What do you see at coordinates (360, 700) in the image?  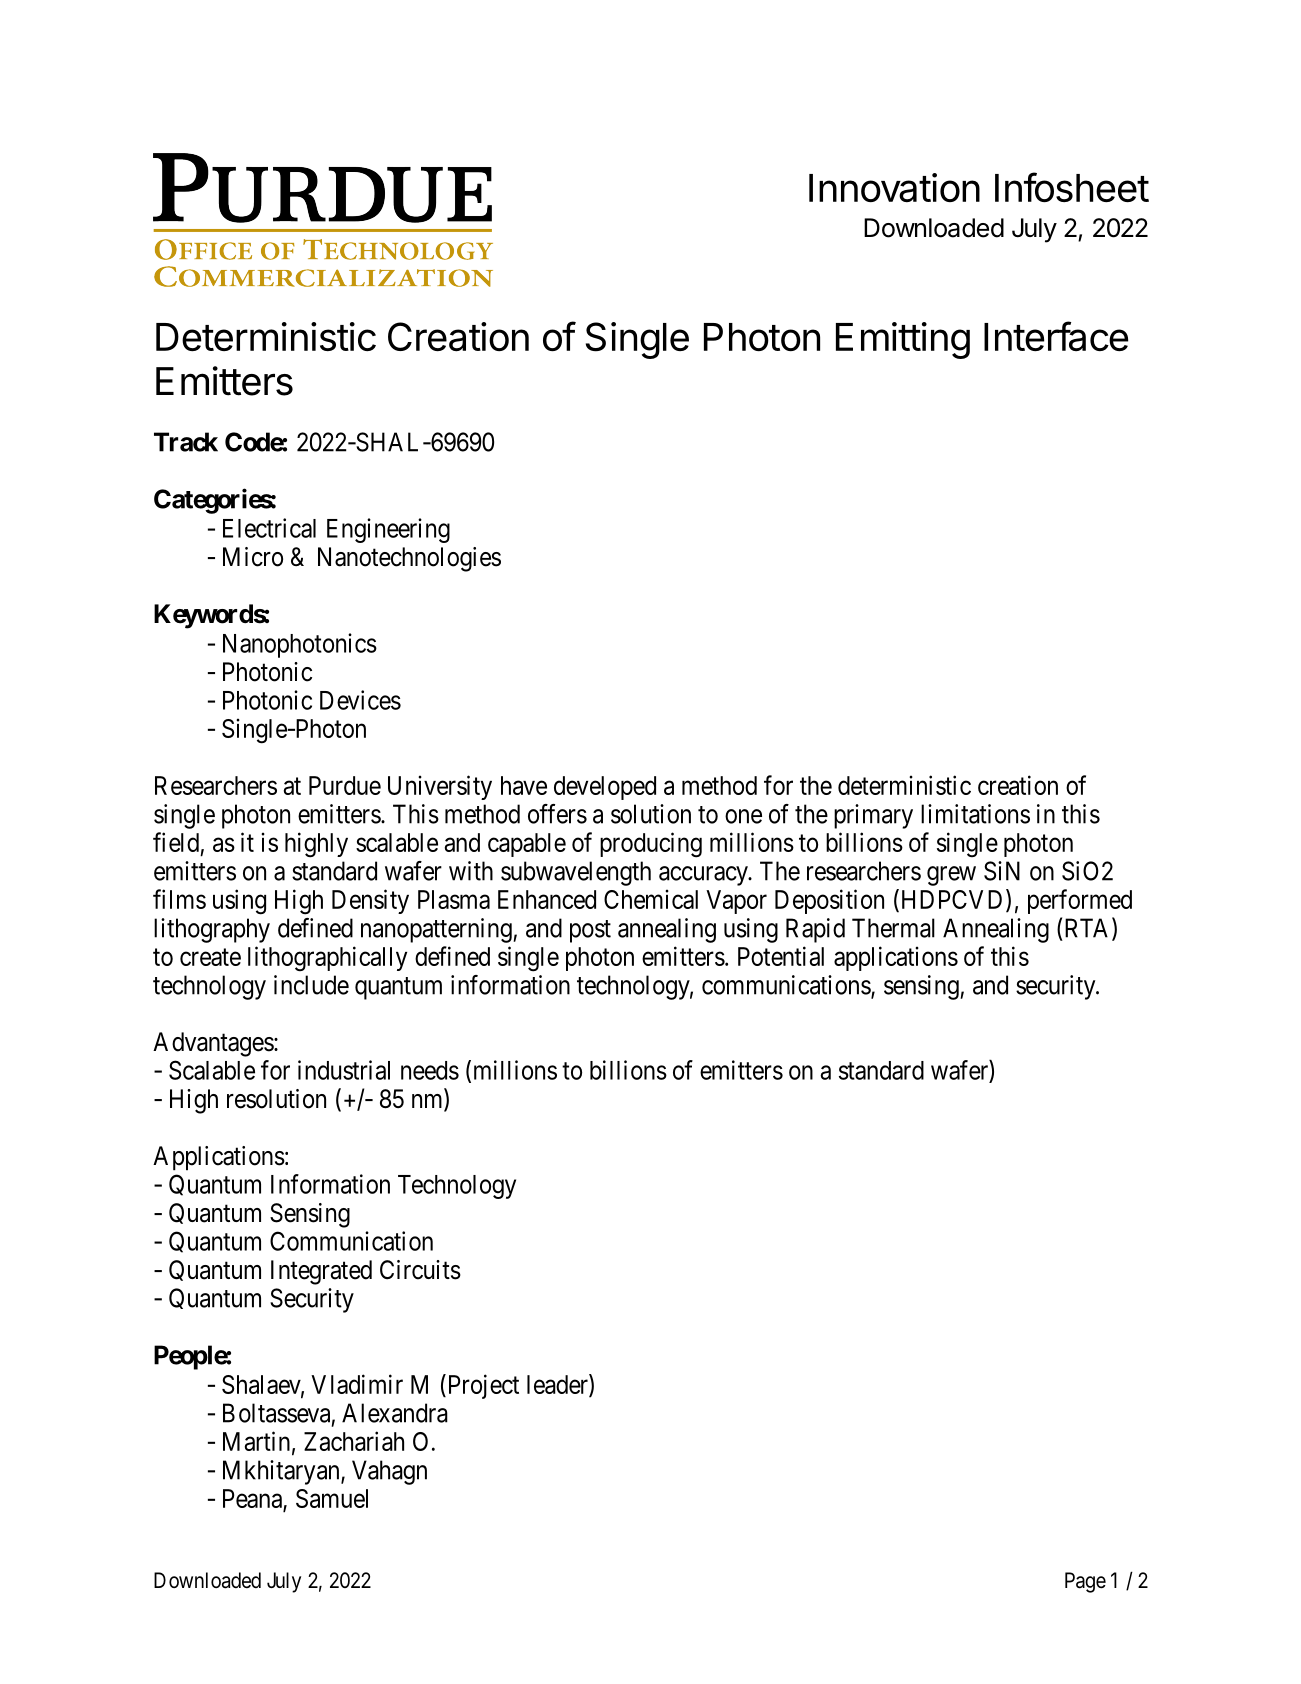 I see `Devices` at bounding box center [360, 700].
